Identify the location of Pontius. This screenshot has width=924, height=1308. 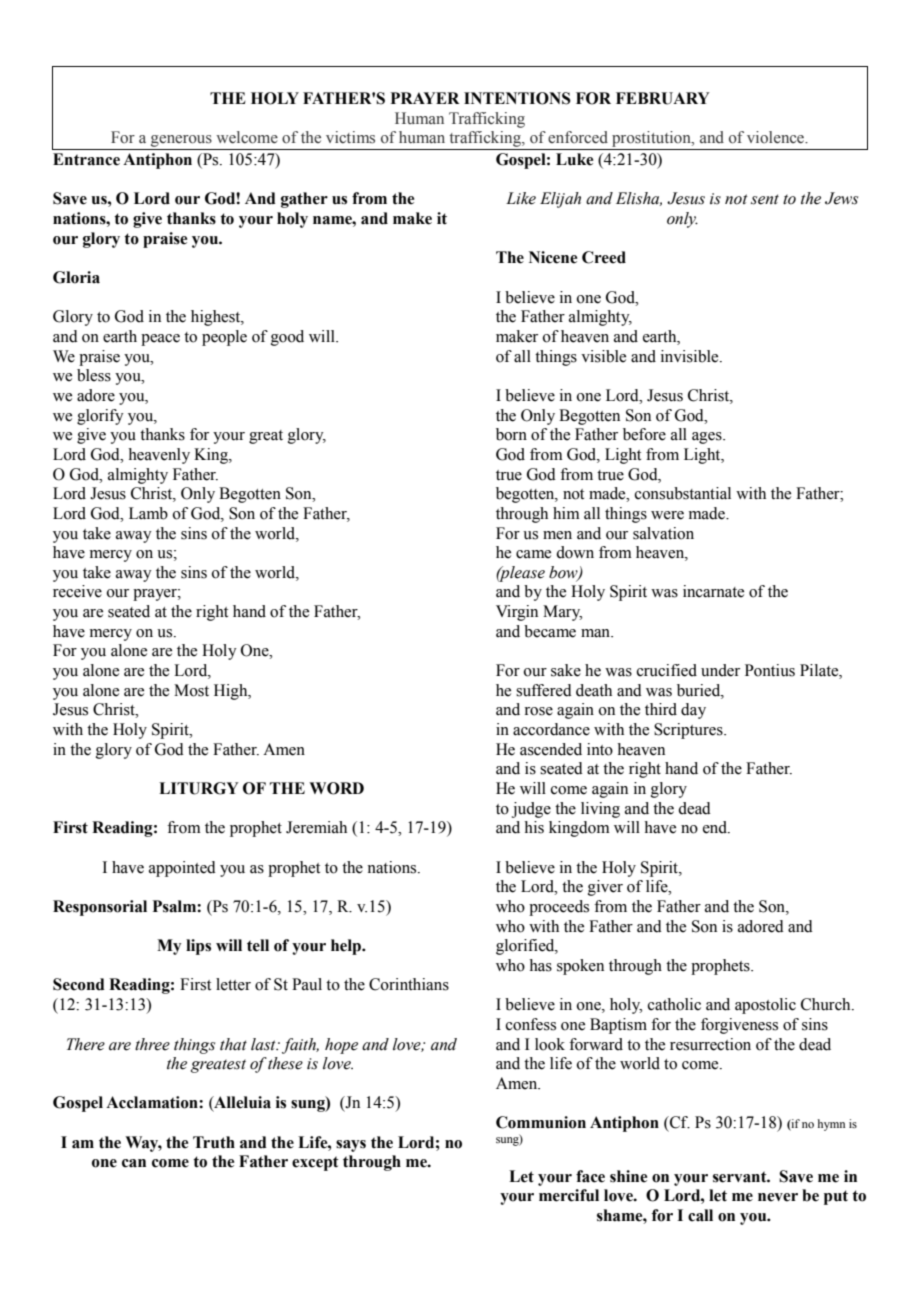
(770, 670).
